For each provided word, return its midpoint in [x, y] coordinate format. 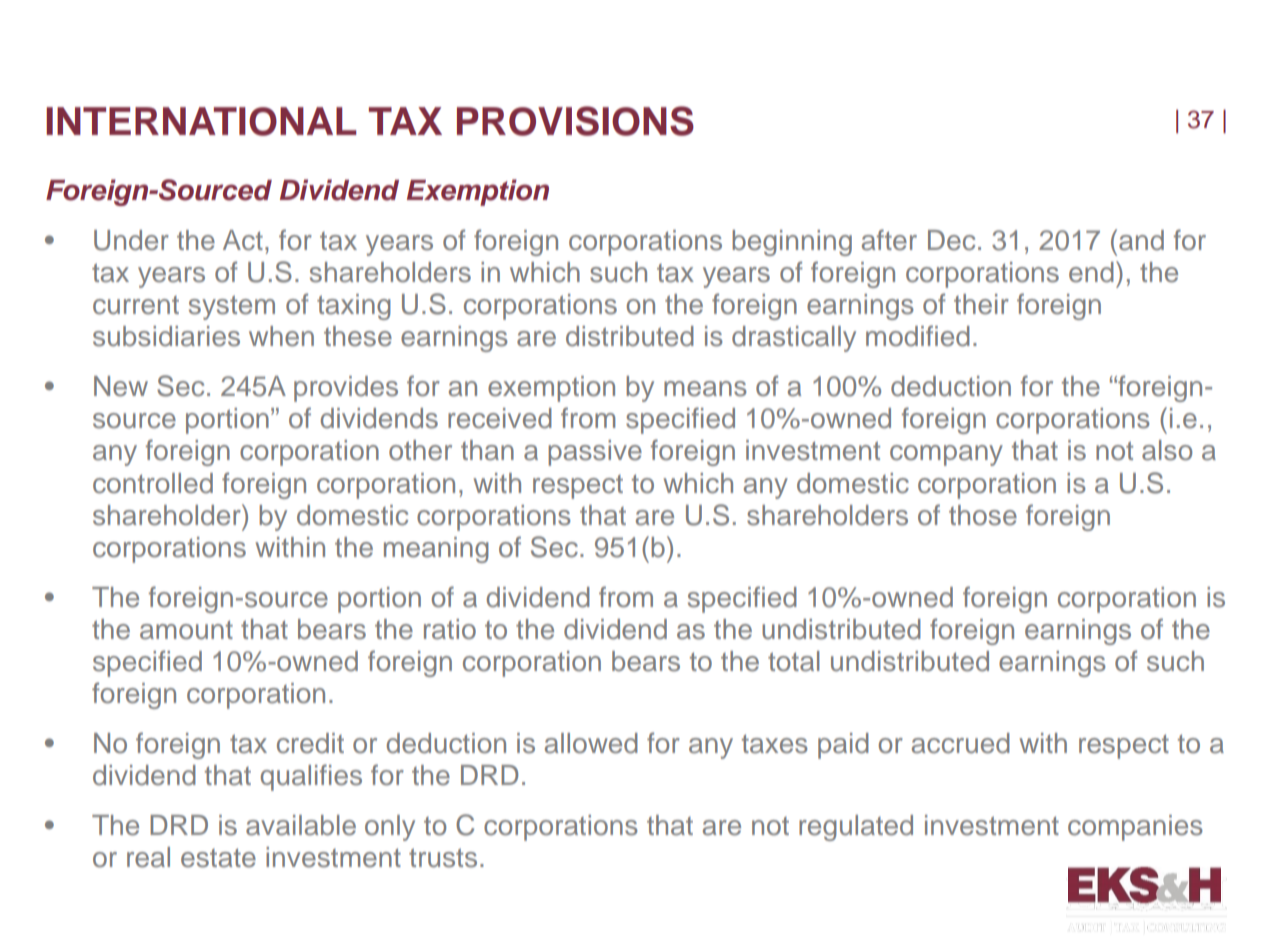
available [301, 825]
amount [186, 630]
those [983, 515]
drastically [794, 339]
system [232, 307]
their [981, 304]
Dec [951, 240]
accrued [961, 743]
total [794, 661]
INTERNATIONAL [201, 121]
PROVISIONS [575, 121]
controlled [153, 483]
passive [595, 453]
